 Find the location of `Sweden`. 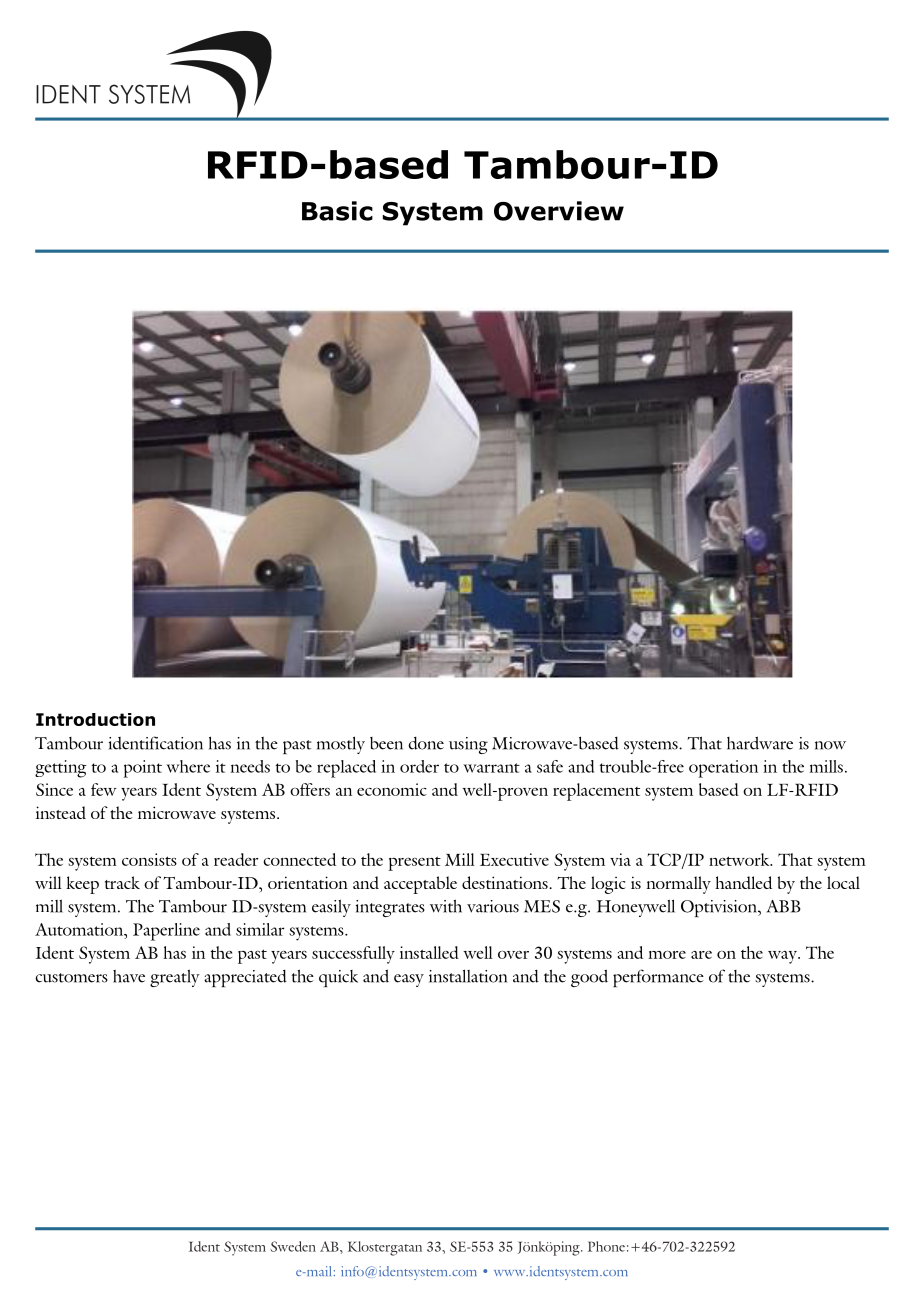

Sweden is located at coordinates (293, 1246).
